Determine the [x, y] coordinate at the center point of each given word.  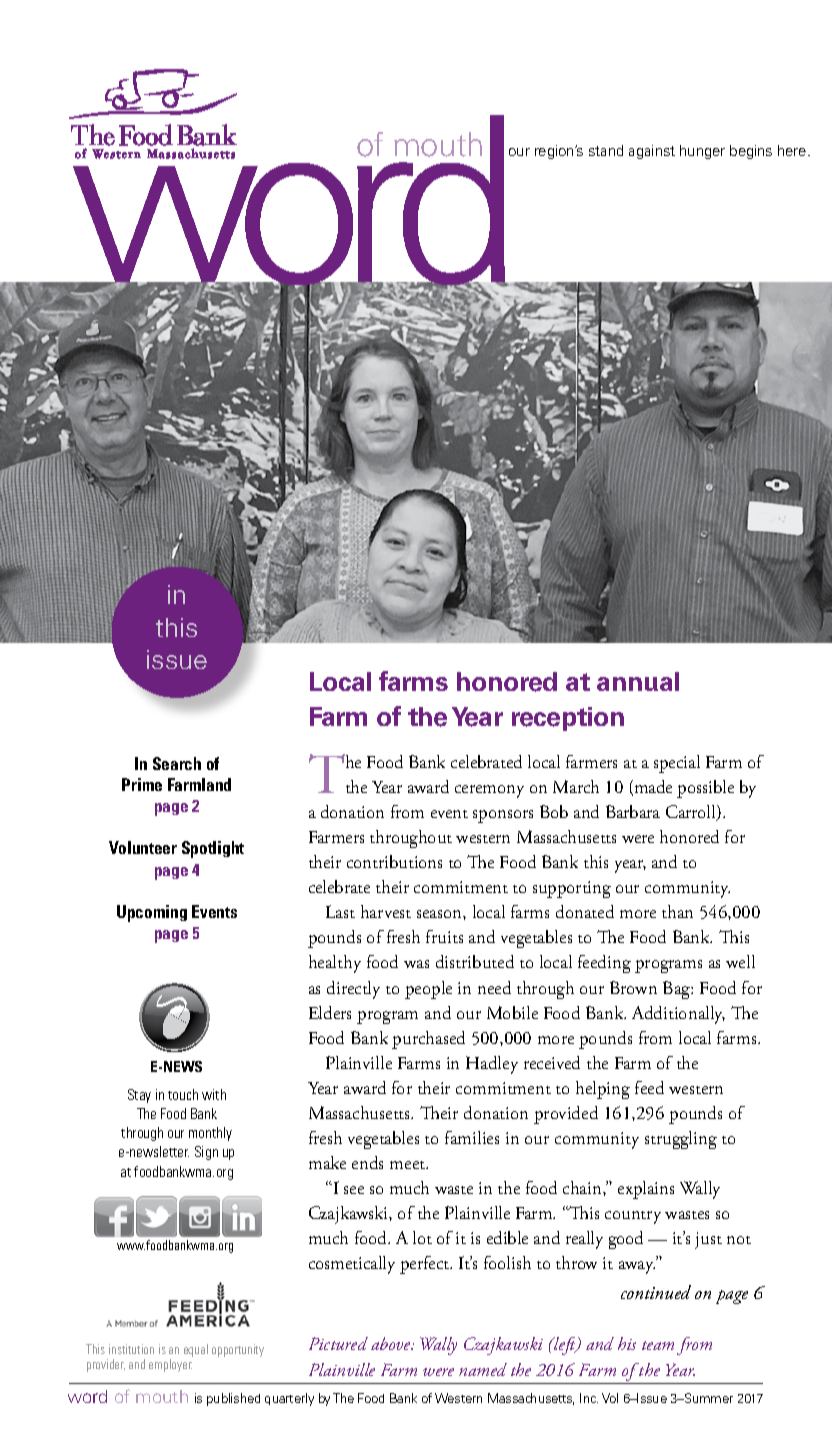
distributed [475, 961]
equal [196, 1350]
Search [177, 763]
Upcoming [152, 913]
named [483, 1369]
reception [568, 719]
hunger [702, 152]
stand [606, 150]
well [740, 961]
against [652, 152]
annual [638, 681]
